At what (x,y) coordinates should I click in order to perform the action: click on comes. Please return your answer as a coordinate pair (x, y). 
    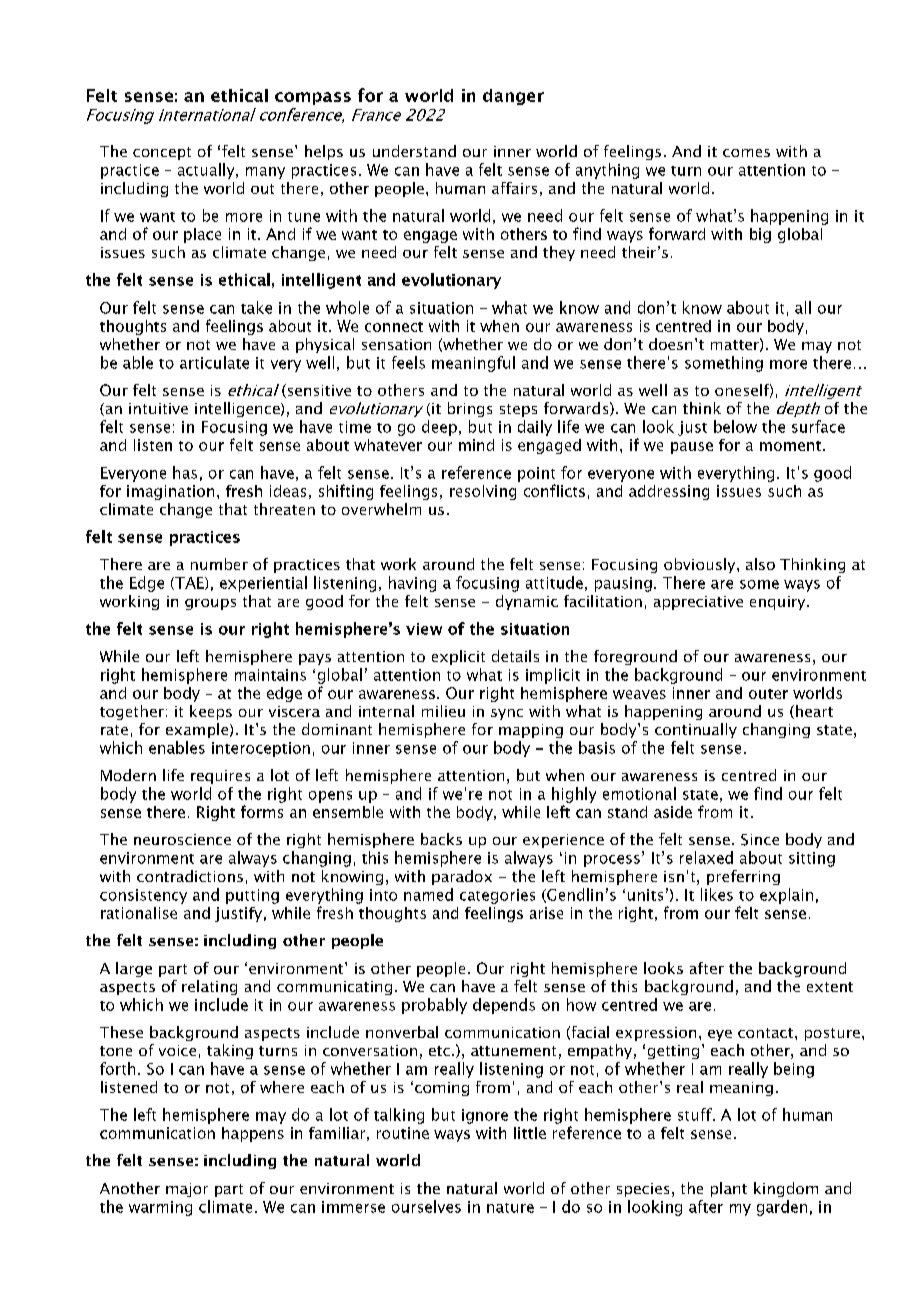
    Looking at the image, I should click on (746, 153).
